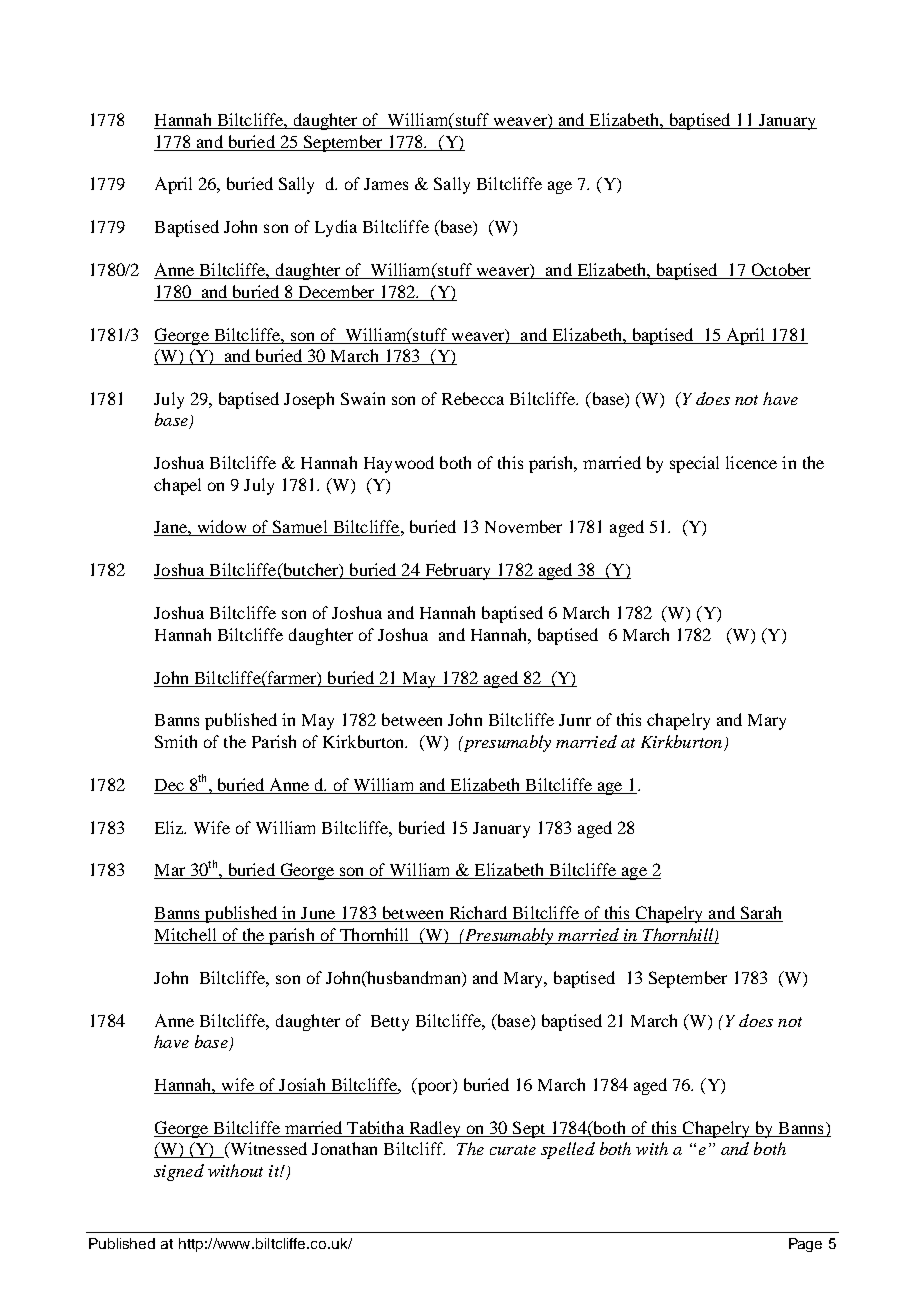 The height and width of the screenshot is (1308, 924). What do you see at coordinates (513, 1150) in the screenshot?
I see `curate` at bounding box center [513, 1150].
